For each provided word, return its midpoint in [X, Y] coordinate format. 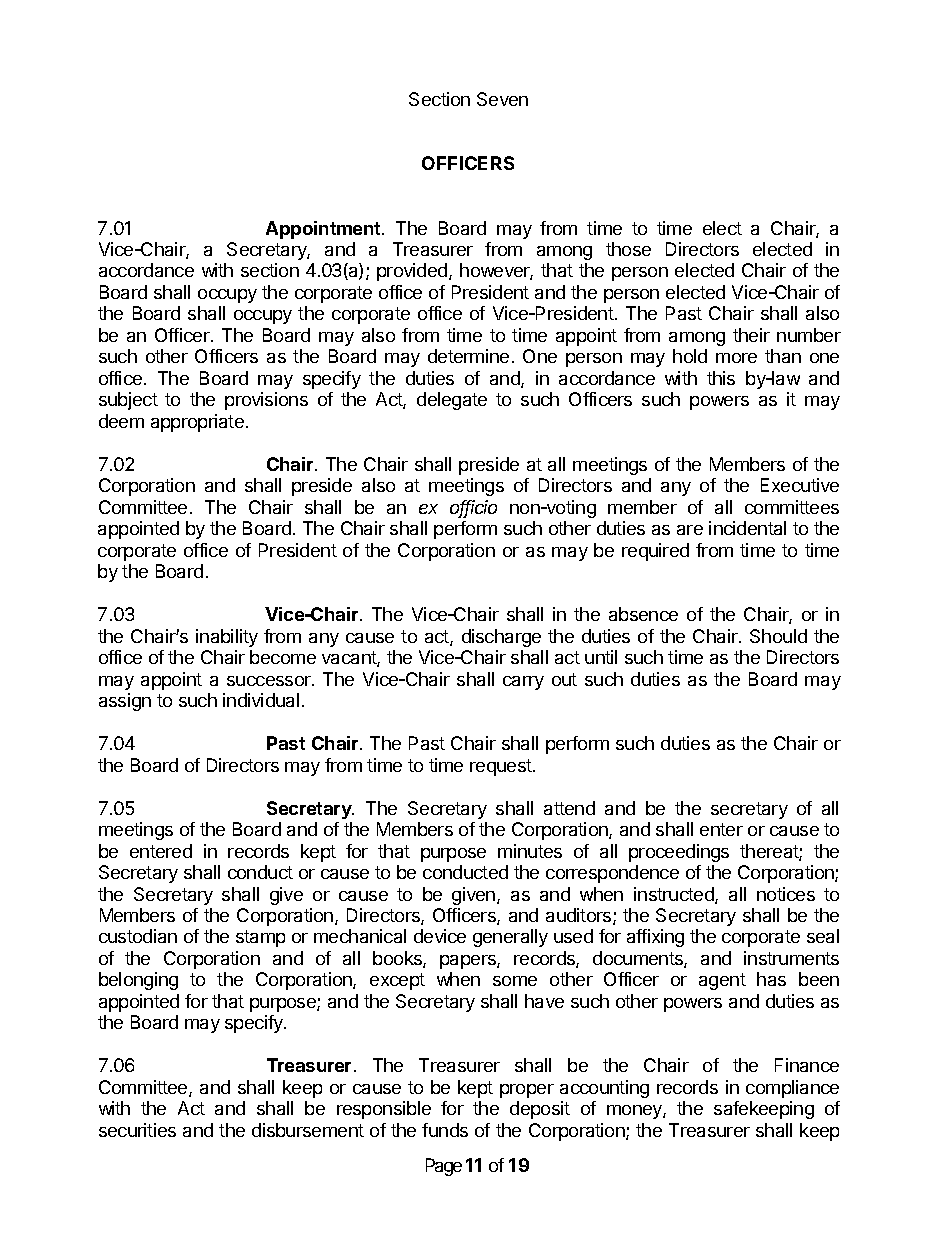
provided [413, 272]
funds [445, 1130]
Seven [502, 99]
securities [137, 1130]
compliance [792, 1089]
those [628, 249]
